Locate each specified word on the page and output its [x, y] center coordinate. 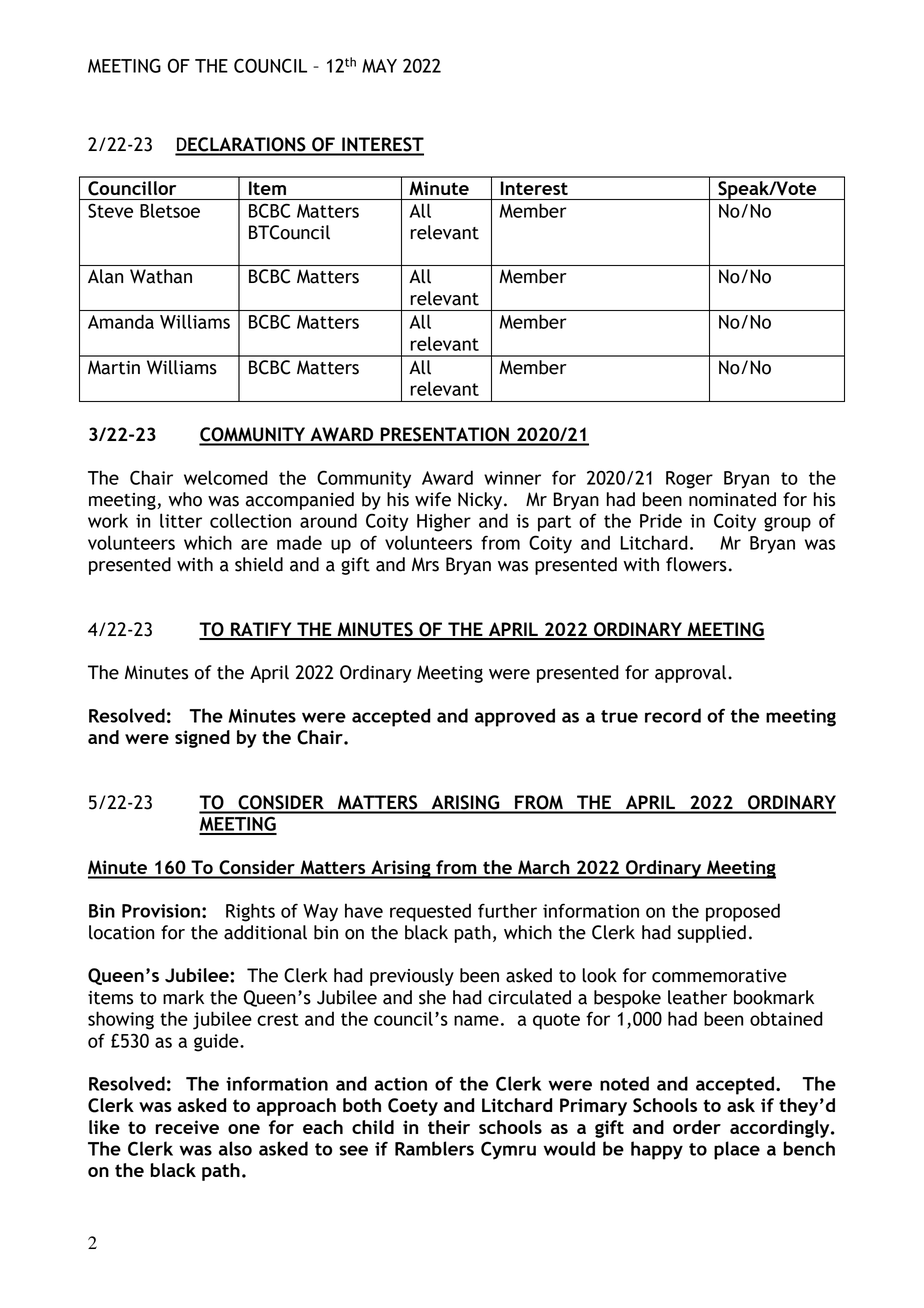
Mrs [425, 564]
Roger [689, 480]
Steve [110, 210]
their [449, 1127]
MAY [379, 66]
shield [259, 564]
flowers [696, 564]
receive [187, 1127]
